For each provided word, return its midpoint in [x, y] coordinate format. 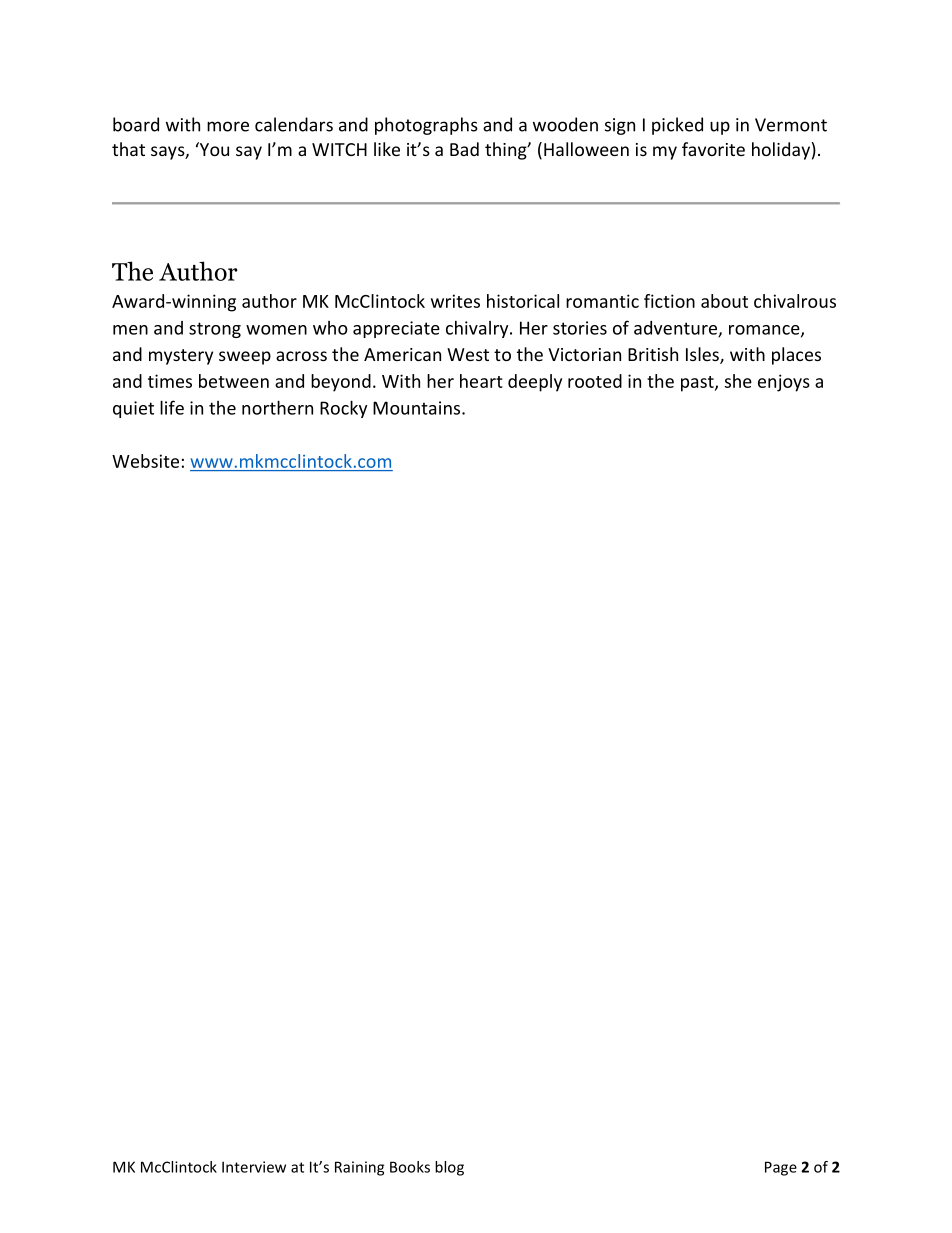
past [698, 384]
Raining [359, 1168]
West [468, 354]
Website [145, 461]
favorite [713, 149]
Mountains [418, 408]
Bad [464, 149]
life [172, 407]
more [228, 126]
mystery [181, 357]
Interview [254, 1167]
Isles [703, 355]
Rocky [343, 409]
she [738, 381]
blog [449, 1168]
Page [781, 1168]
